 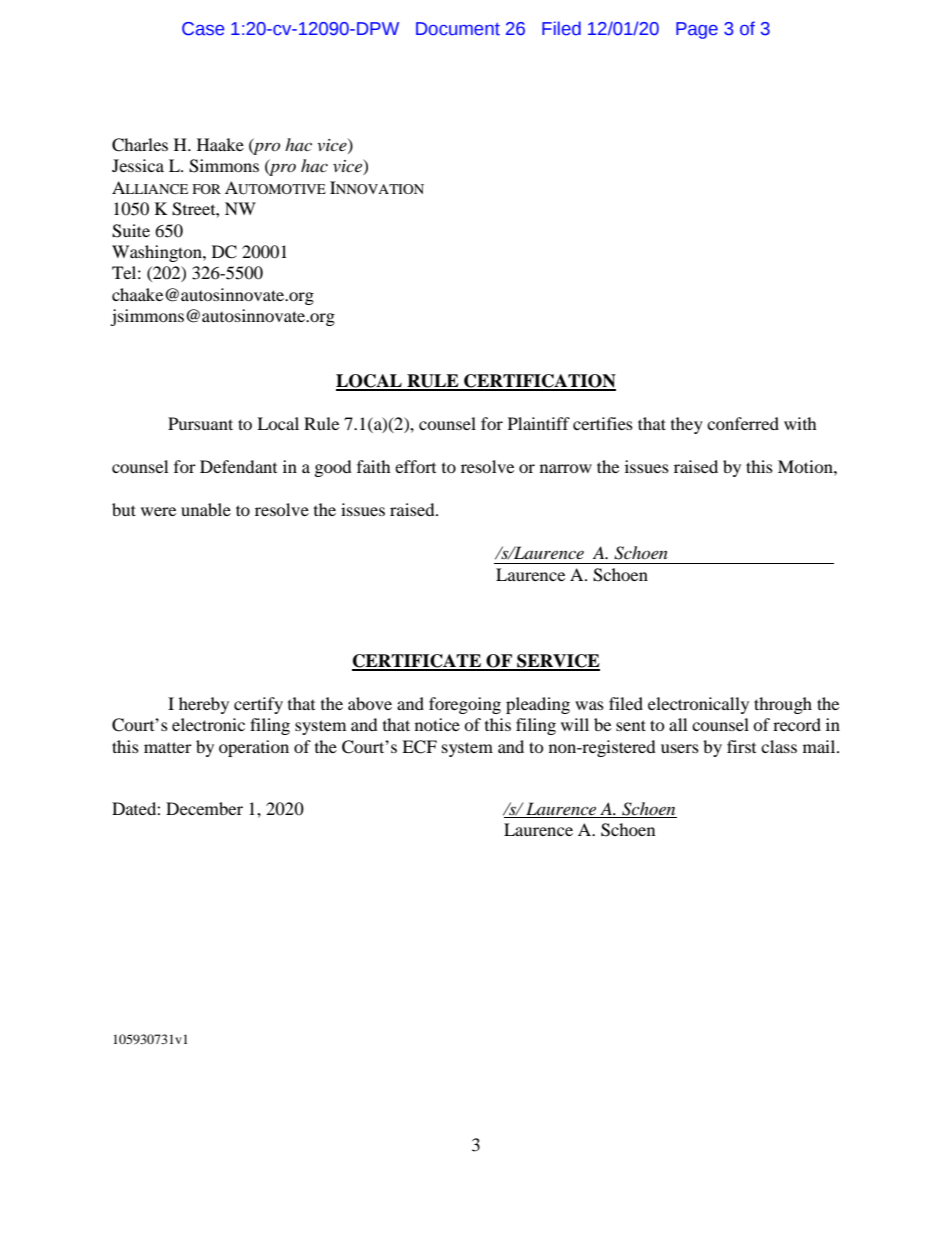 What do you see at coordinates (204, 808) in the screenshot?
I see `December` at bounding box center [204, 808].
